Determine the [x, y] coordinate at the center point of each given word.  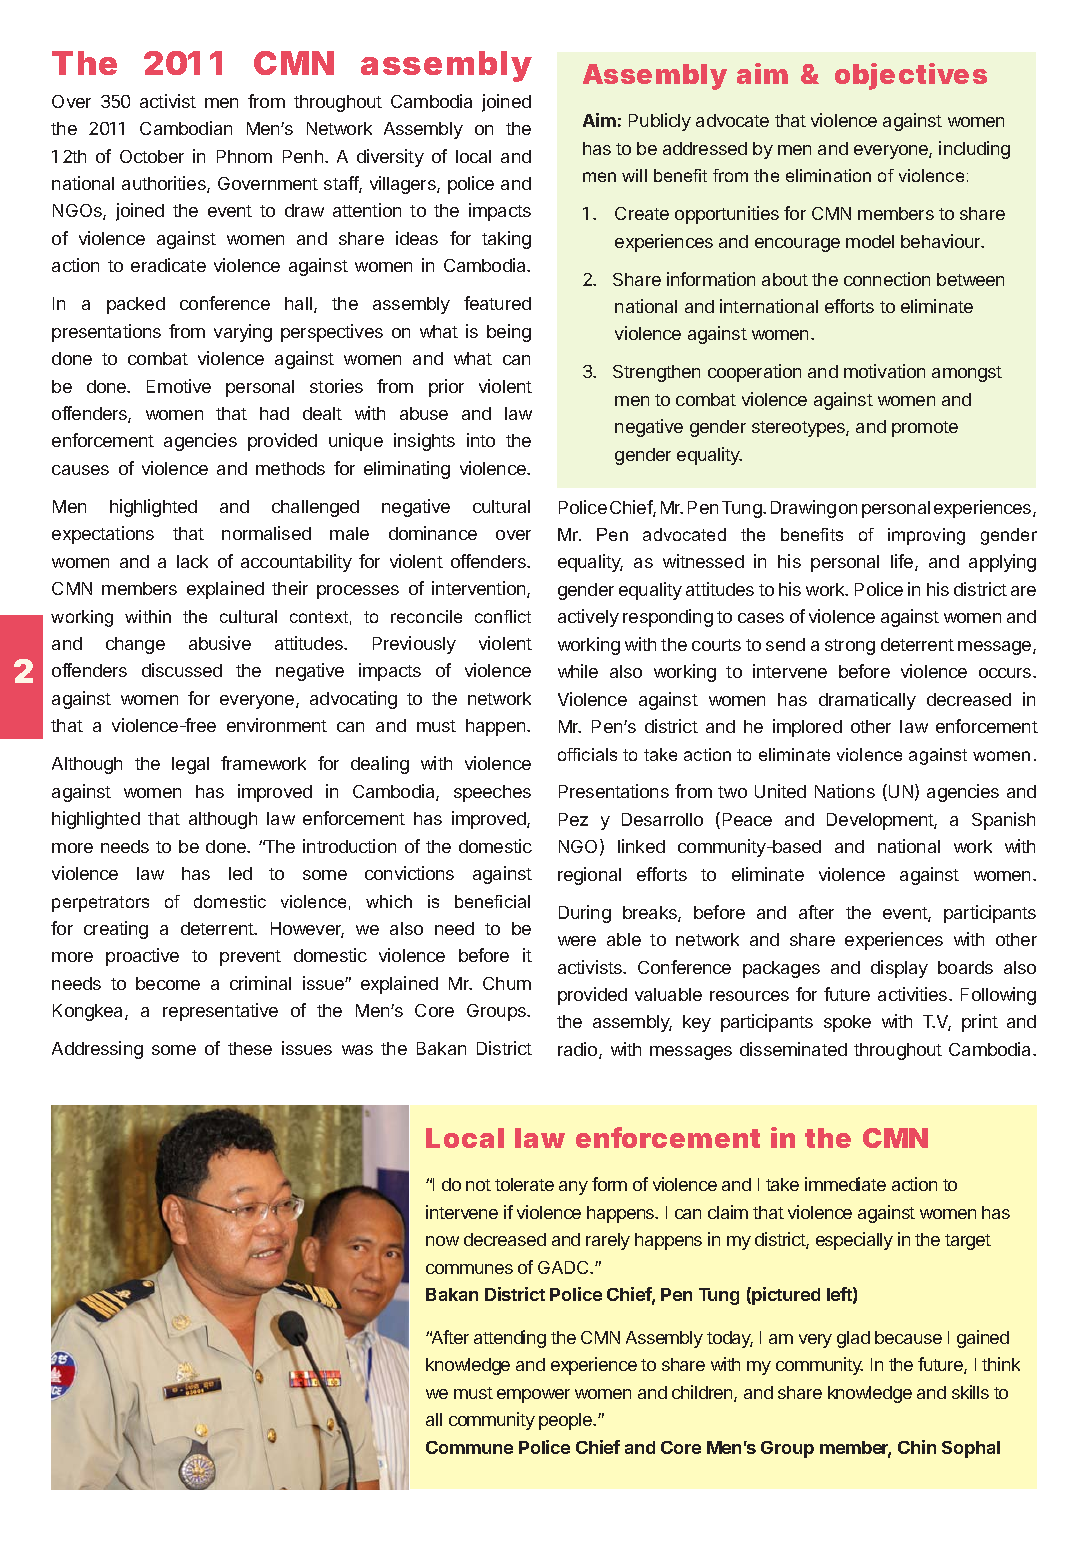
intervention [480, 589]
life [903, 562]
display [899, 969]
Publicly [660, 122]
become [168, 983]
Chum [507, 983]
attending [510, 1339]
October [152, 156]
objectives [911, 76]
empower [533, 1396]
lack [192, 561]
